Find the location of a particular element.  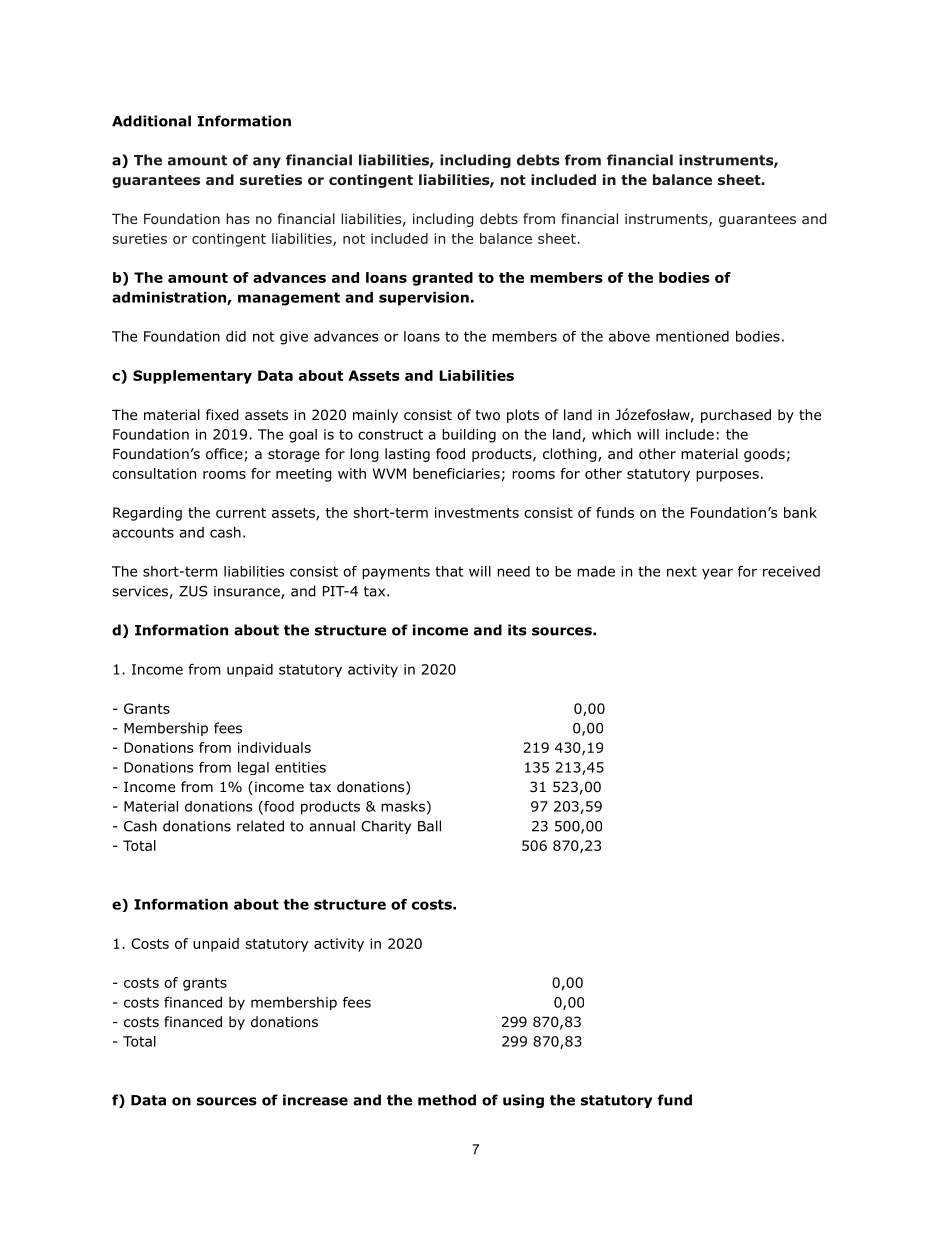

beneficiaries is located at coordinates (456, 473).
